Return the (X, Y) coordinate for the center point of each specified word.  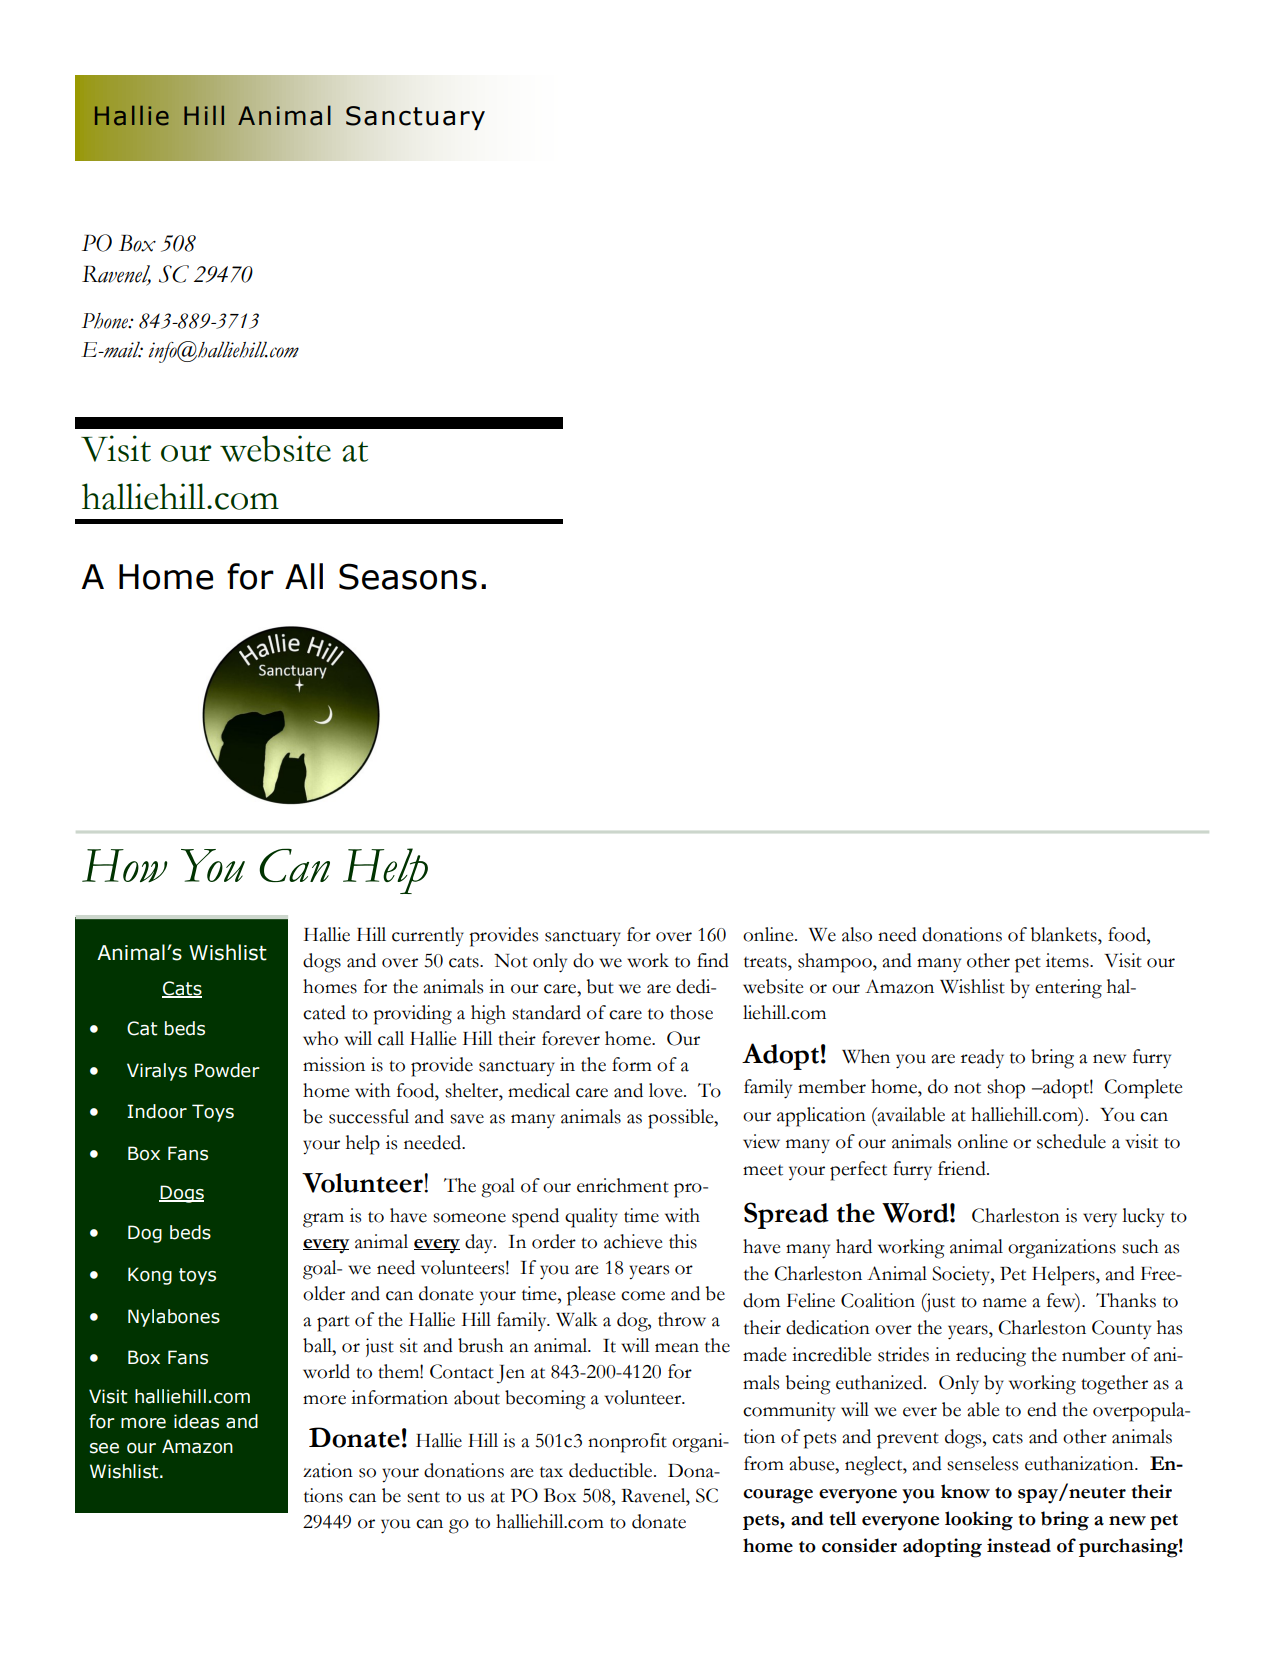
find (713, 960)
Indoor (157, 1111)
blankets (1065, 934)
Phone (106, 321)
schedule (1071, 1141)
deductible (612, 1470)
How (124, 866)
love (667, 1090)
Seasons (408, 576)
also (857, 934)
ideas (196, 1421)
